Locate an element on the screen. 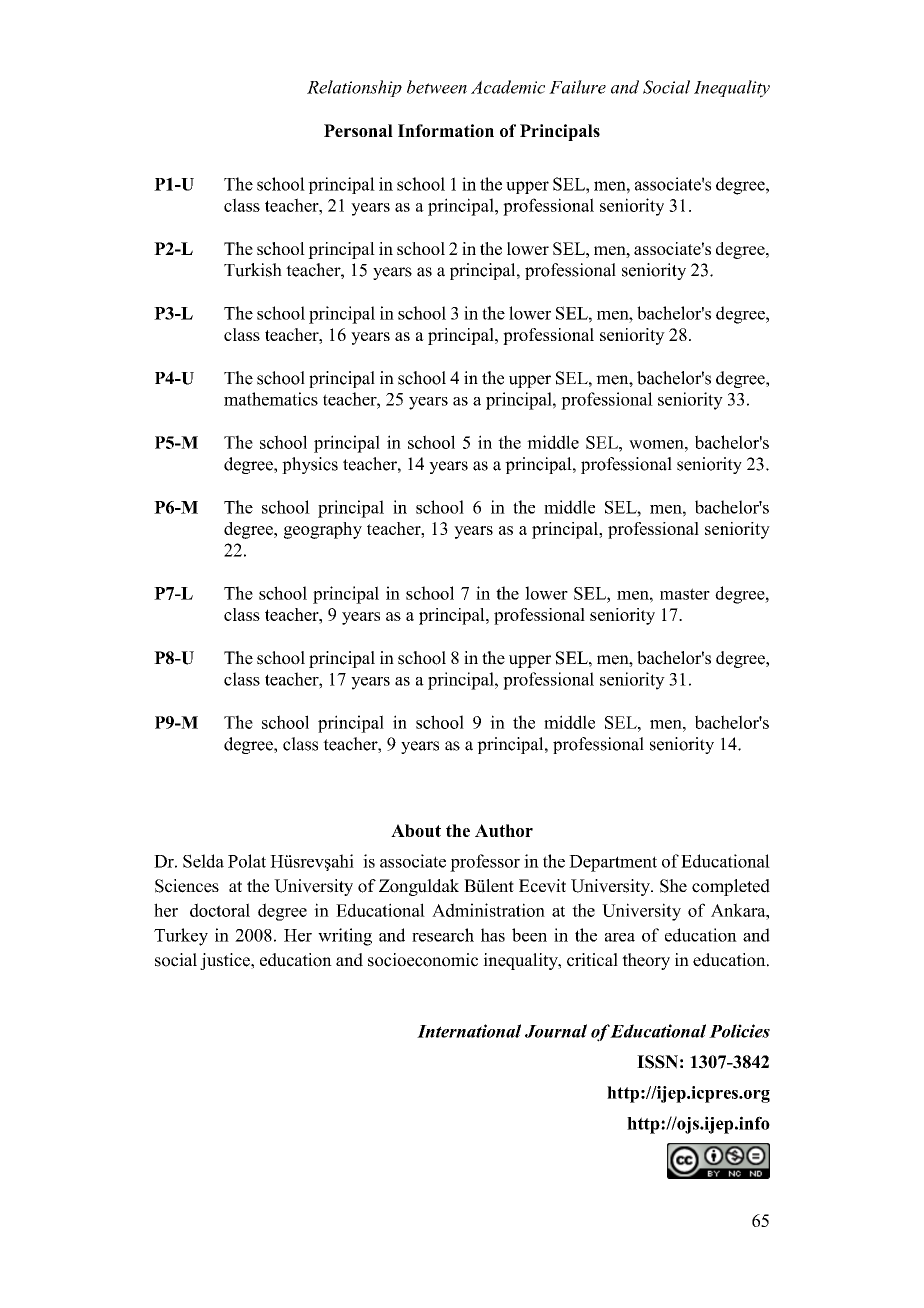 This screenshot has height=1308, width=924. justice is located at coordinates (226, 961).
